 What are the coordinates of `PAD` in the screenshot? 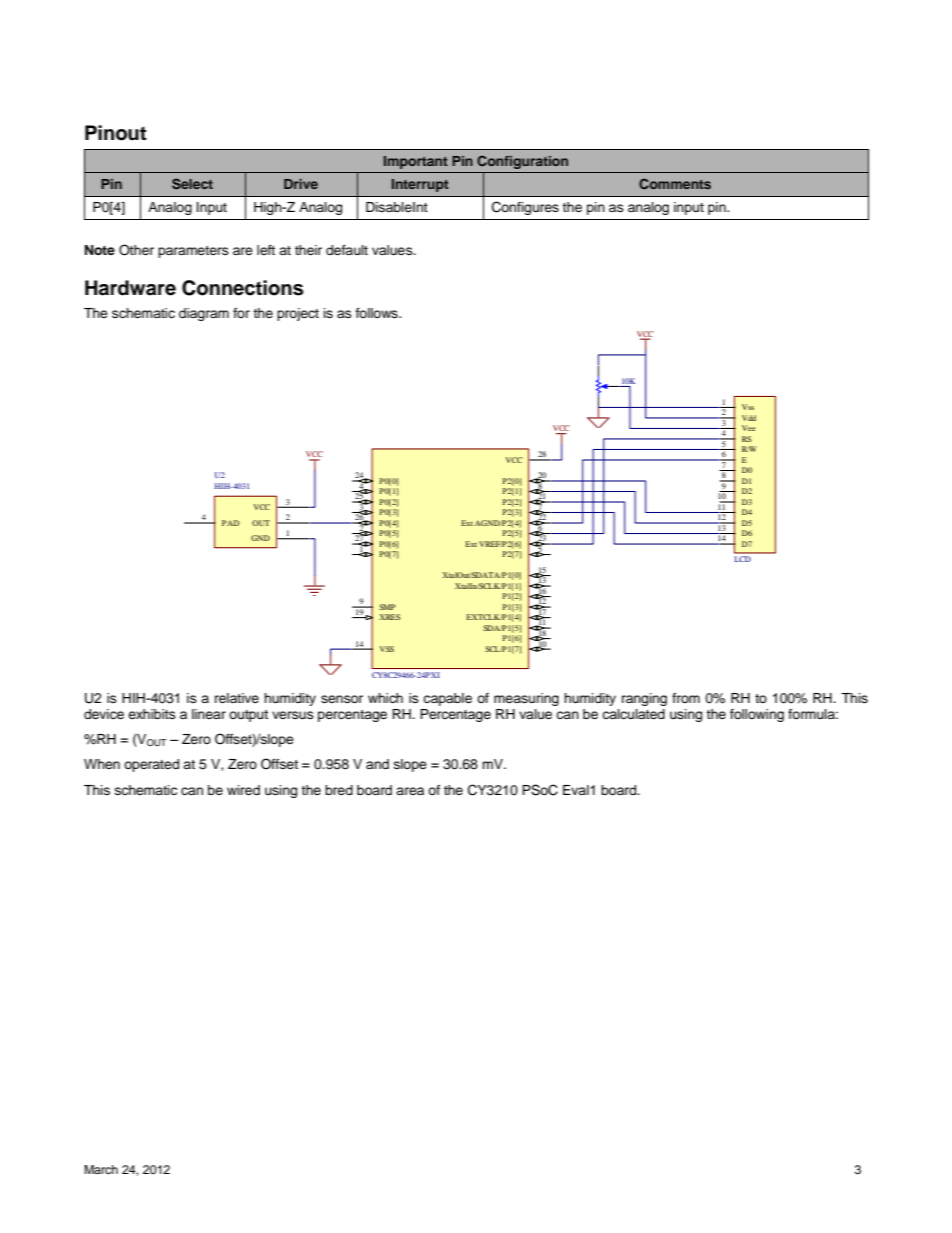 It's located at (230, 523).
